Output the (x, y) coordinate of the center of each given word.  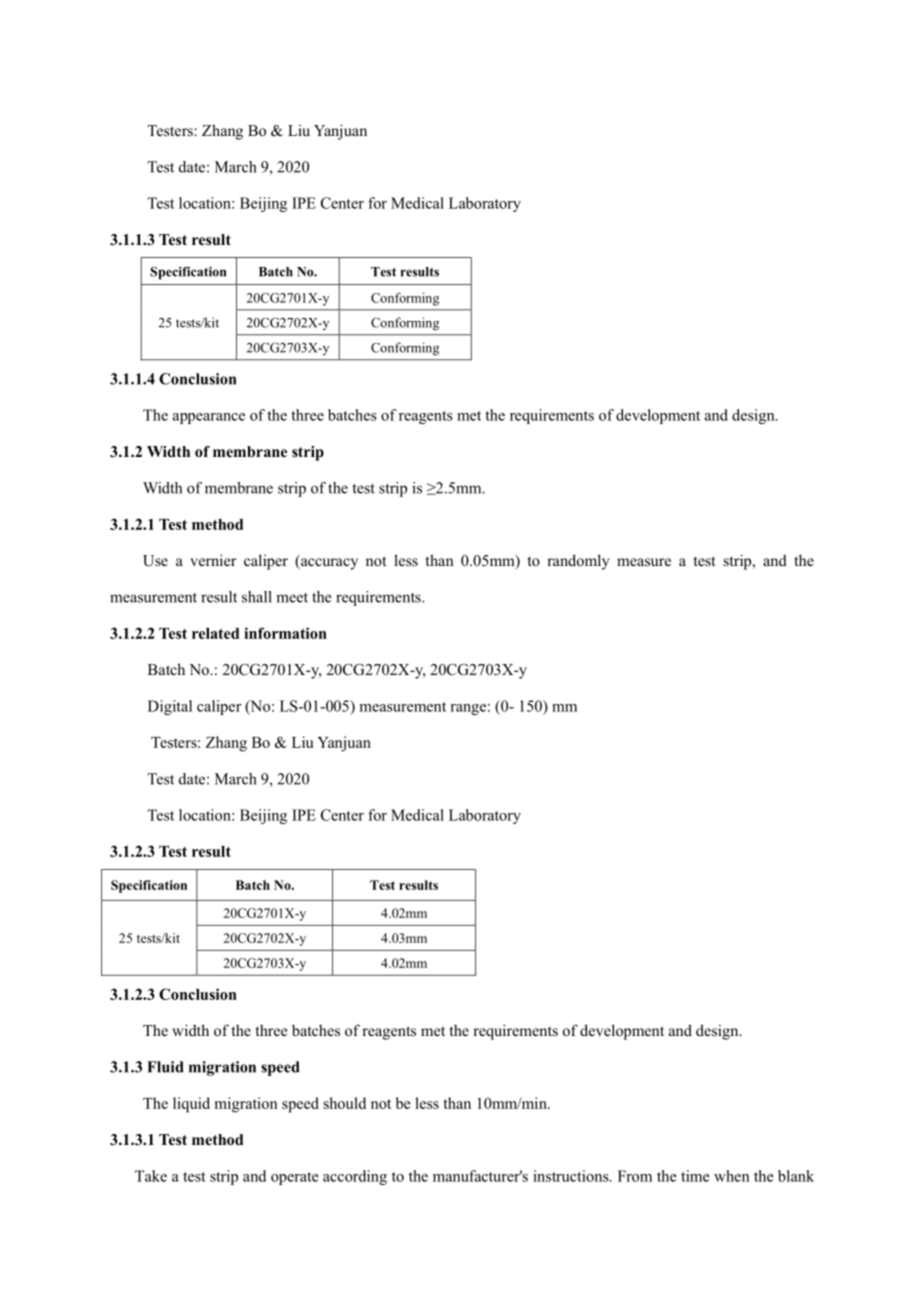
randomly (578, 562)
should (345, 1103)
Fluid (165, 1067)
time (695, 1176)
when (731, 1176)
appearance (209, 418)
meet (292, 598)
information (285, 633)
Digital (170, 707)
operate (295, 1178)
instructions (572, 1176)
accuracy (328, 564)
